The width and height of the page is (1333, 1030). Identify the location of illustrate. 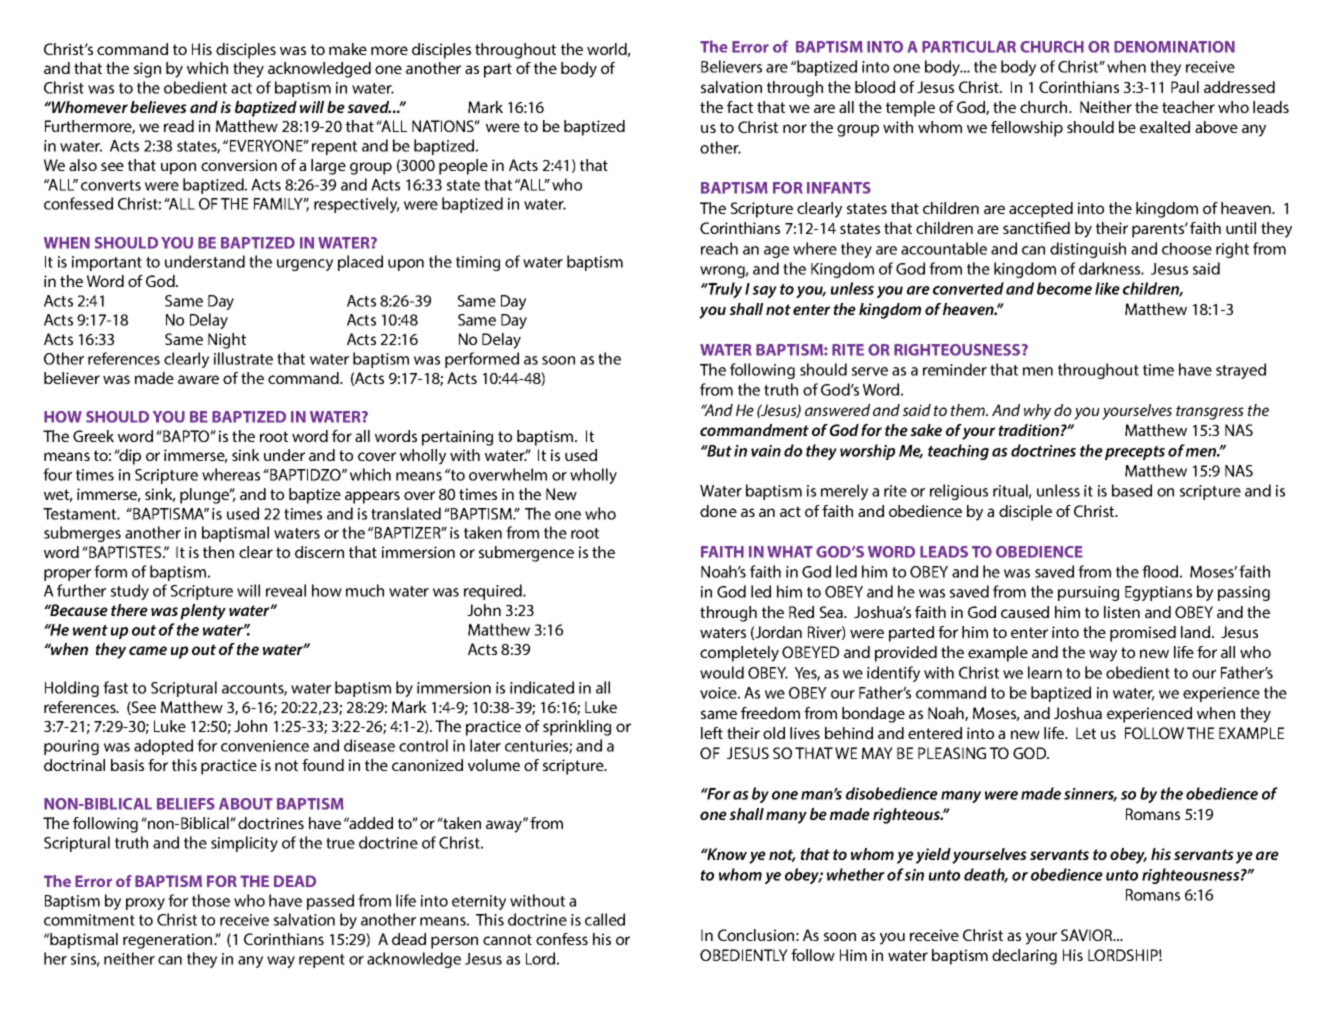
(243, 358).
